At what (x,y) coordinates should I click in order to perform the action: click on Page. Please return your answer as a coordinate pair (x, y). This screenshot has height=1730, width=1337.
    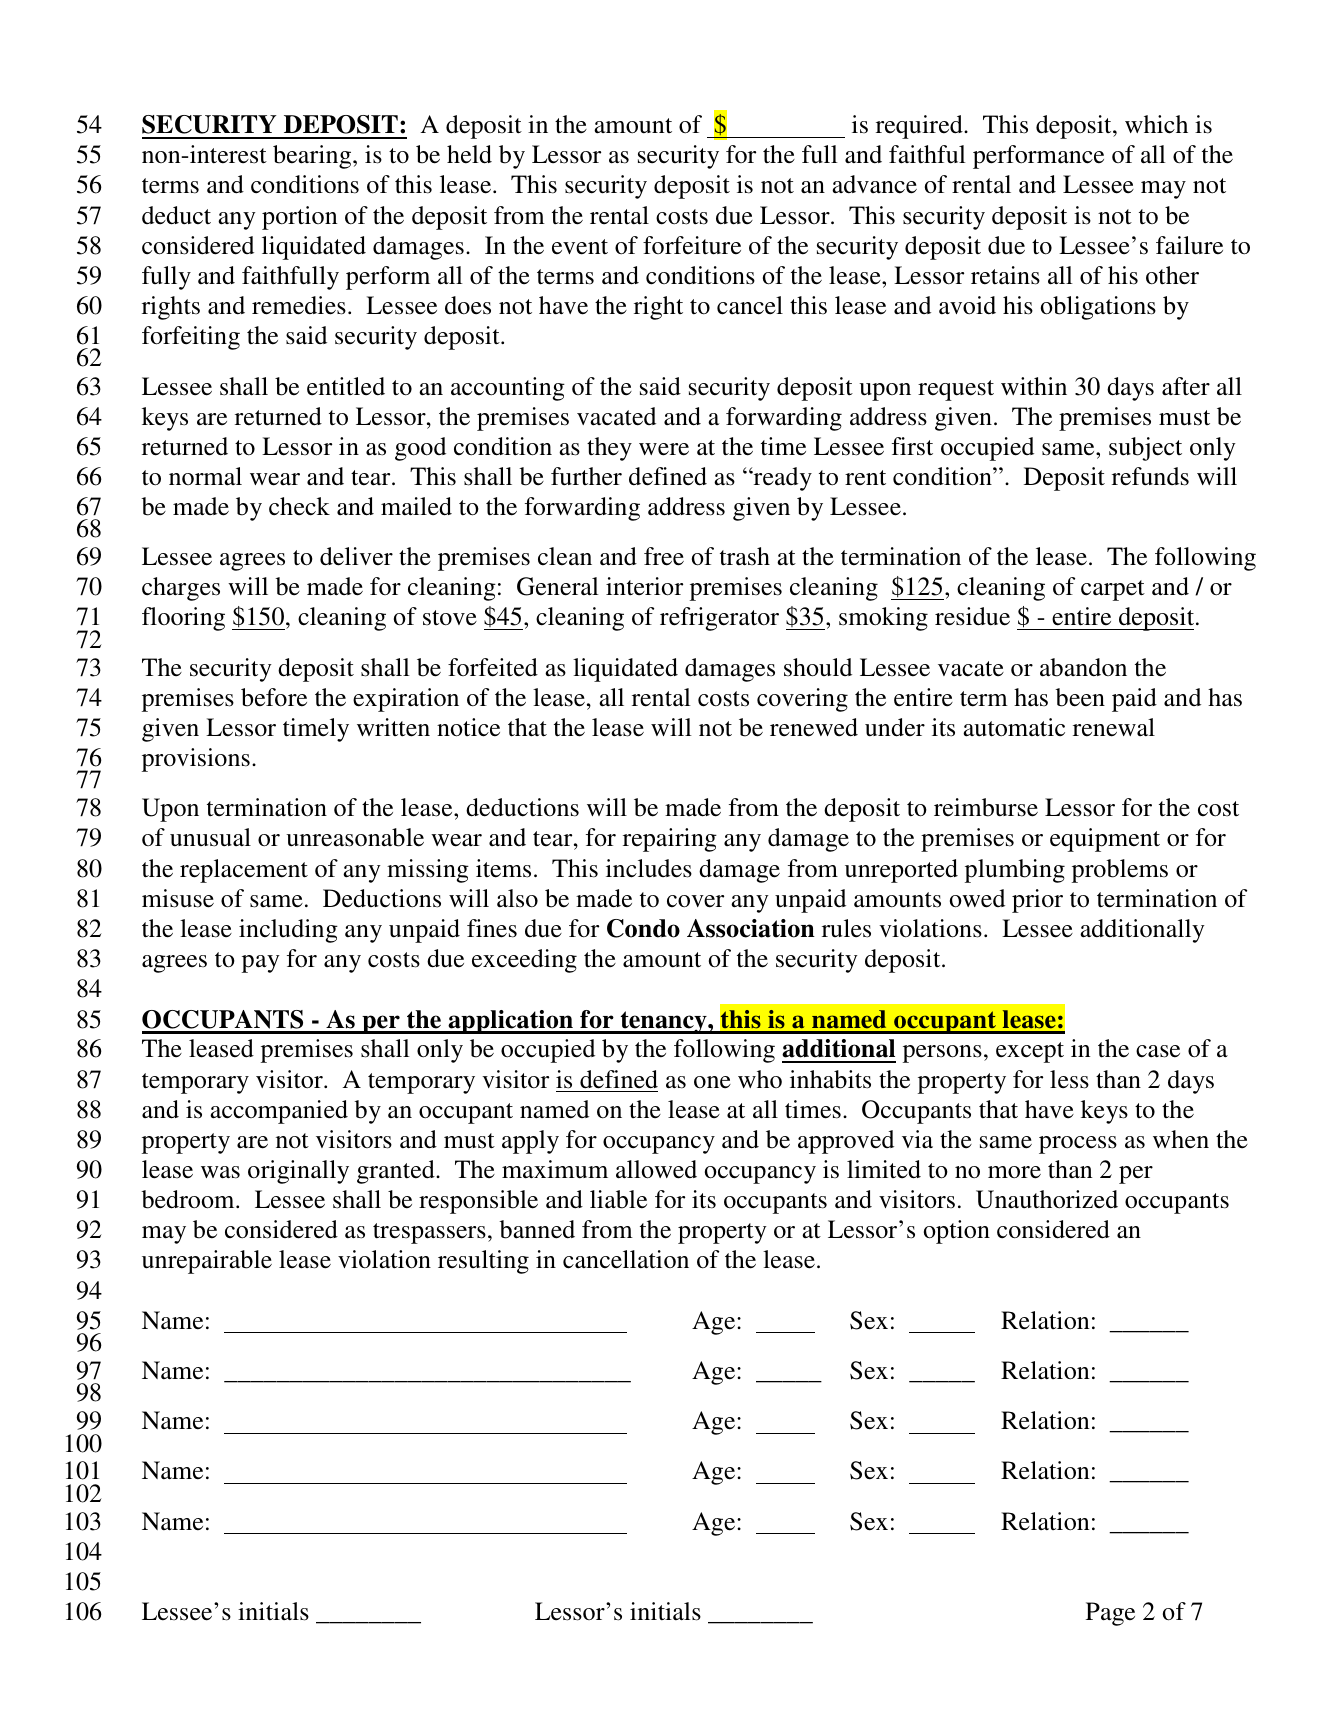
    Looking at the image, I should click on (1110, 1614).
